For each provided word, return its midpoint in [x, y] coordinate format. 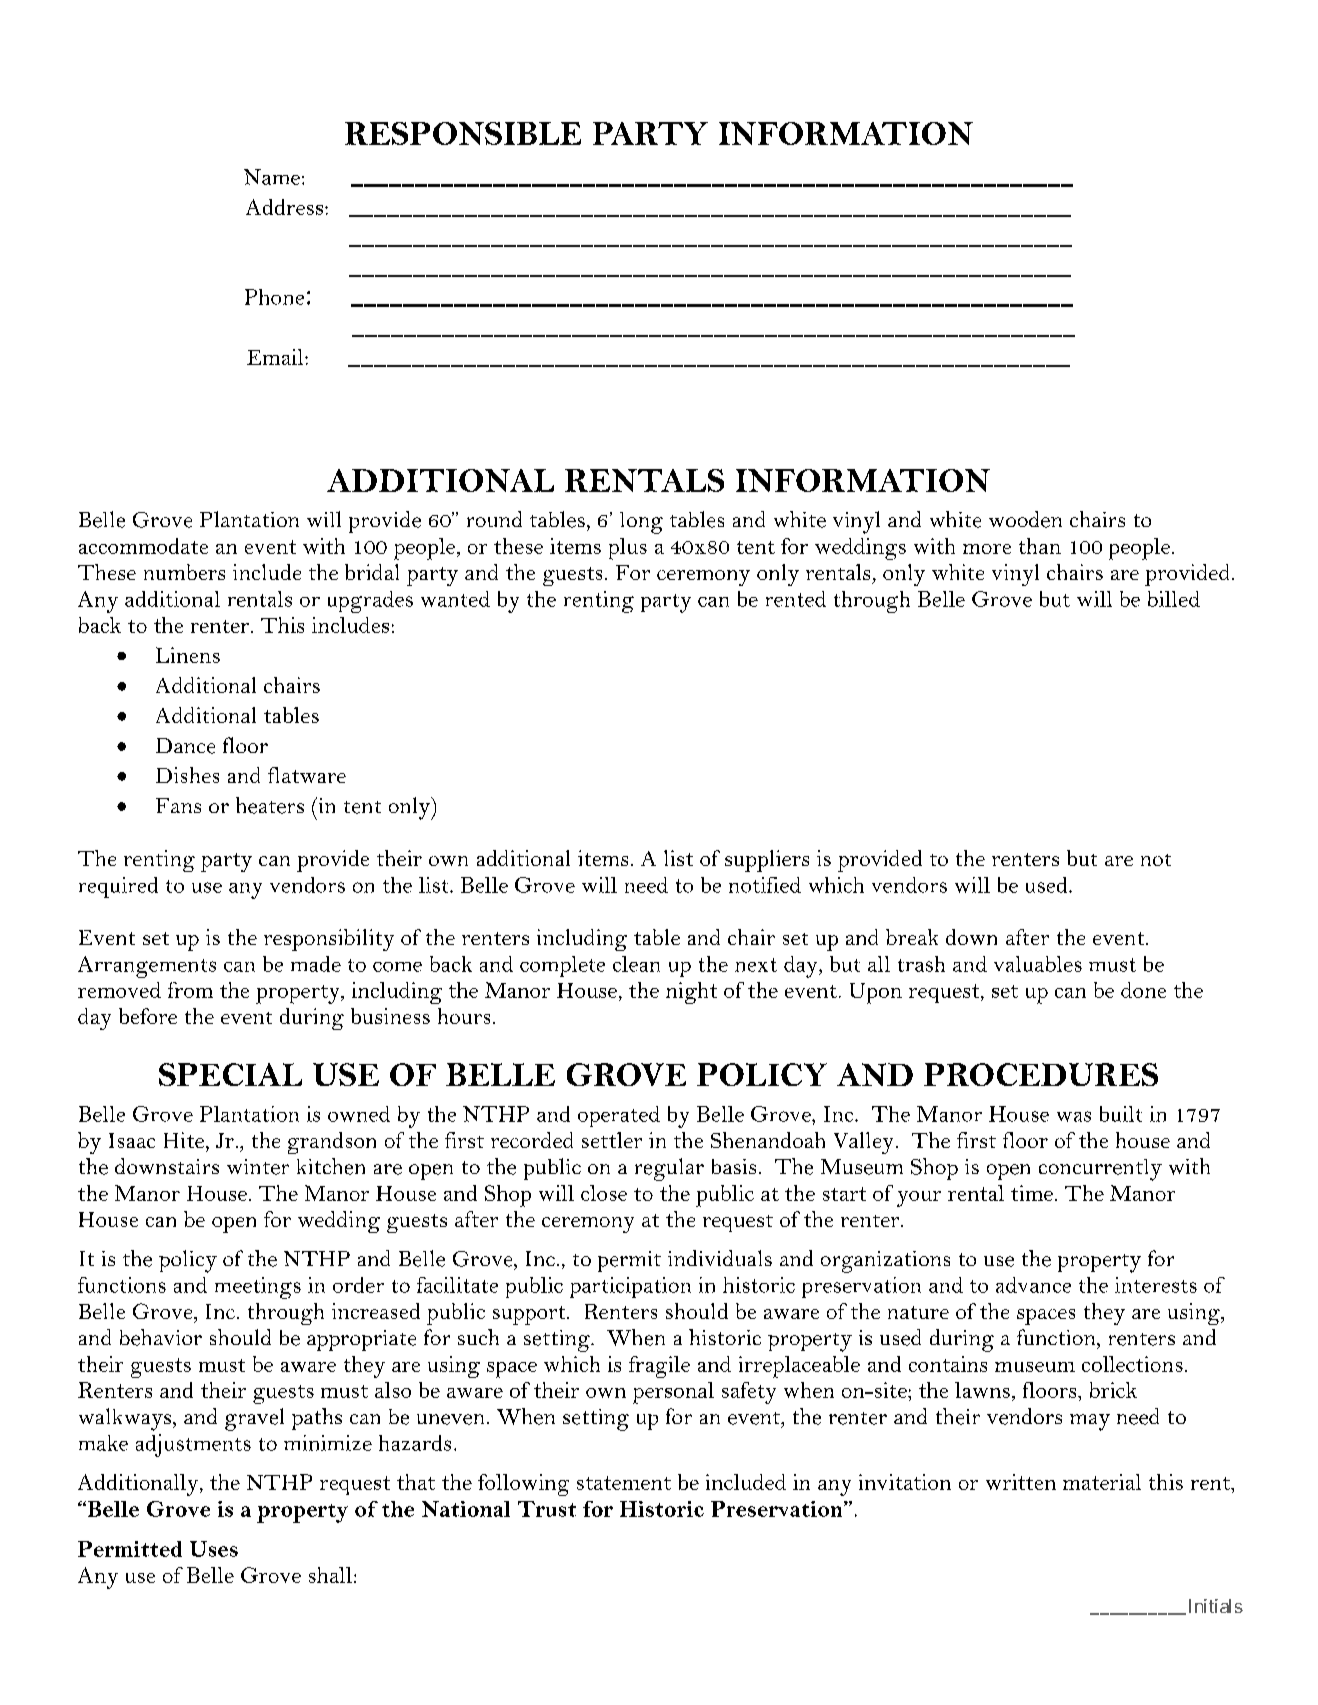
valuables [1038, 964]
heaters [270, 805]
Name [272, 177]
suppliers [767, 861]
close [604, 1193]
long [641, 523]
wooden [1025, 519]
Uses [214, 1549]
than [1040, 546]
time [1032, 1193]
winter [258, 1167]
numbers [184, 572]
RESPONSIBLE [463, 133]
